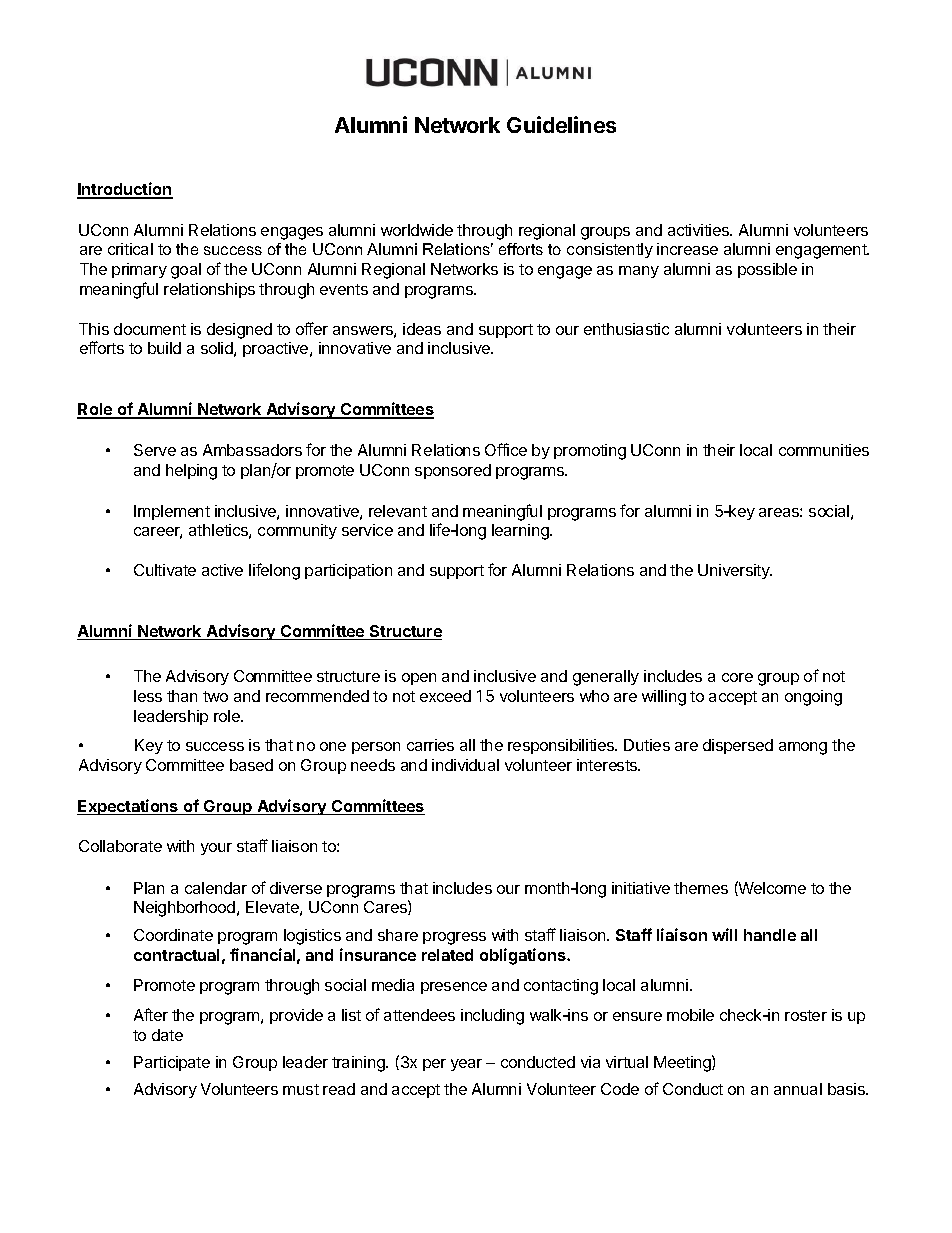 This image has height=1233, width=952. What do you see at coordinates (453, 471) in the image?
I see `sponsored` at bounding box center [453, 471].
